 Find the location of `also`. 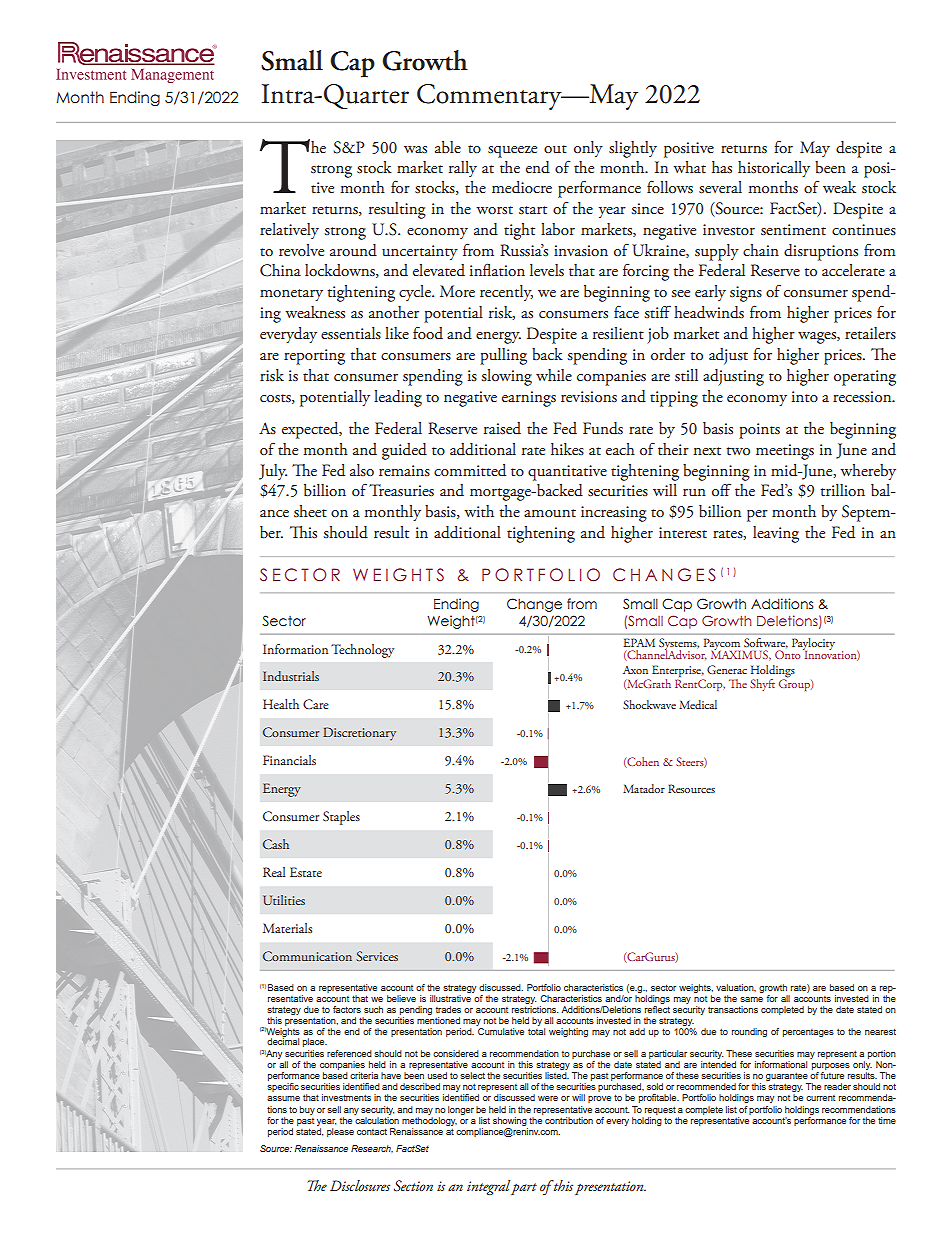

also is located at coordinates (362, 470).
